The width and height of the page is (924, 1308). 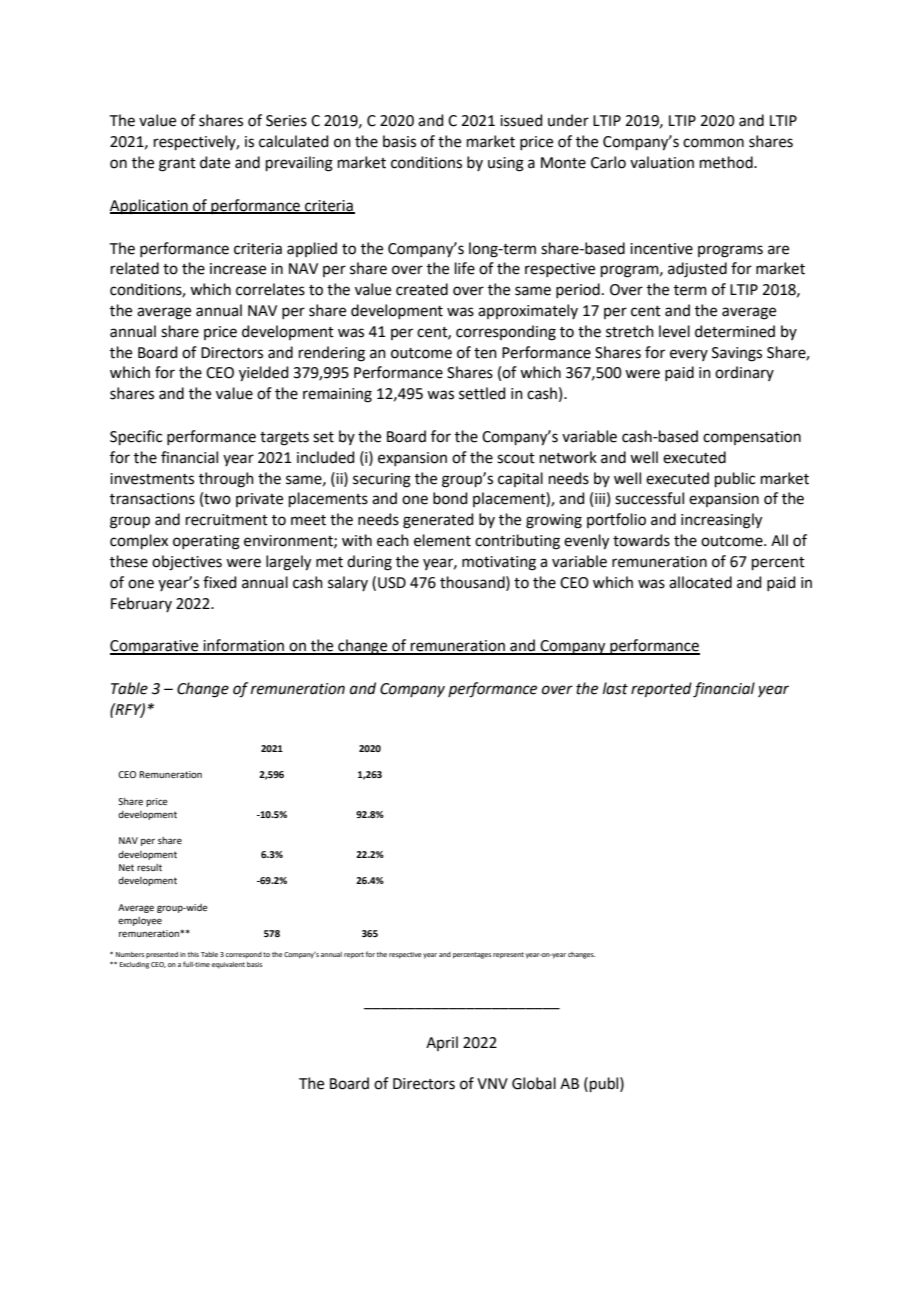 I want to click on allocated, so click(x=700, y=582).
